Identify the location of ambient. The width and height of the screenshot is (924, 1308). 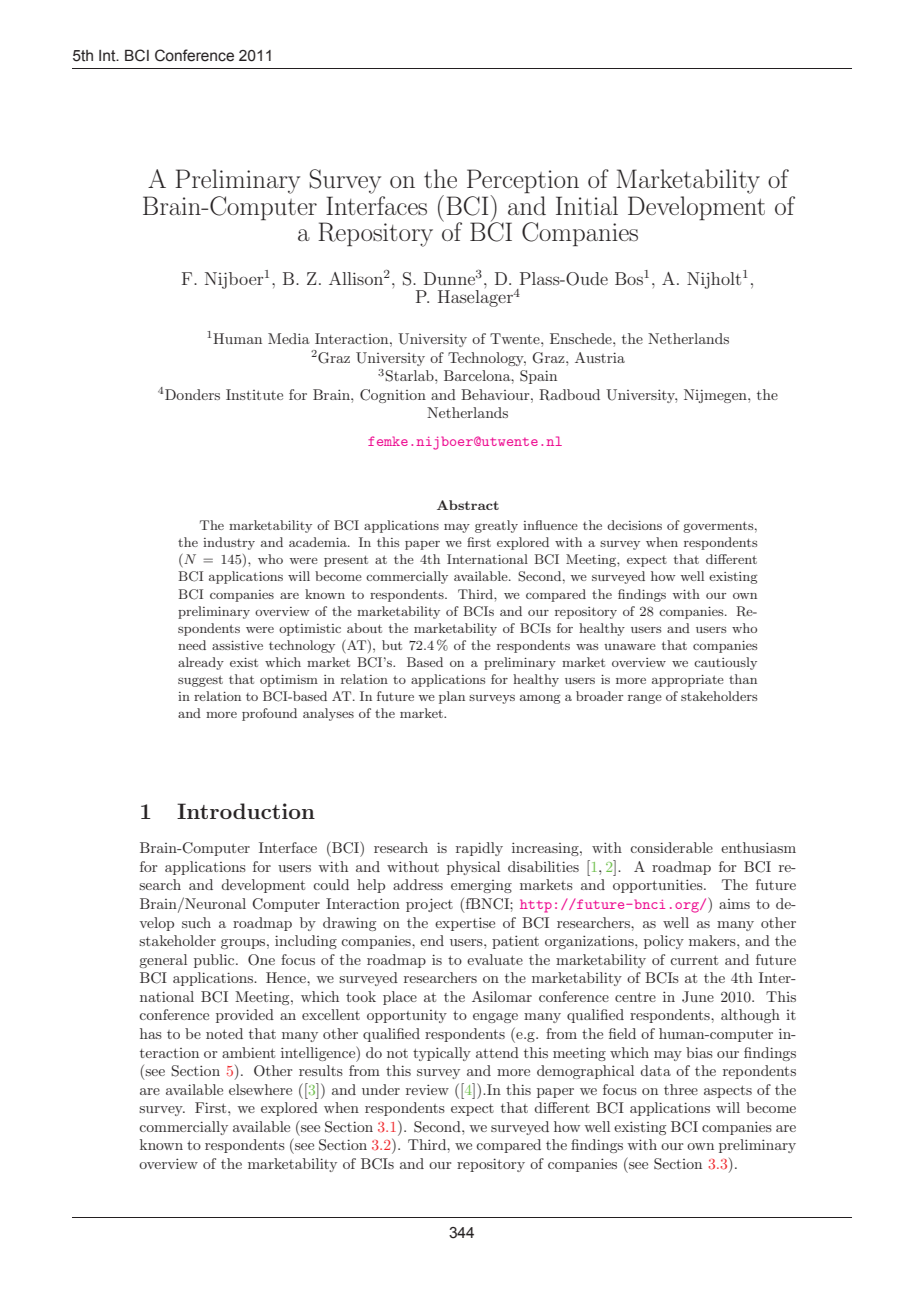
(248, 1052).
